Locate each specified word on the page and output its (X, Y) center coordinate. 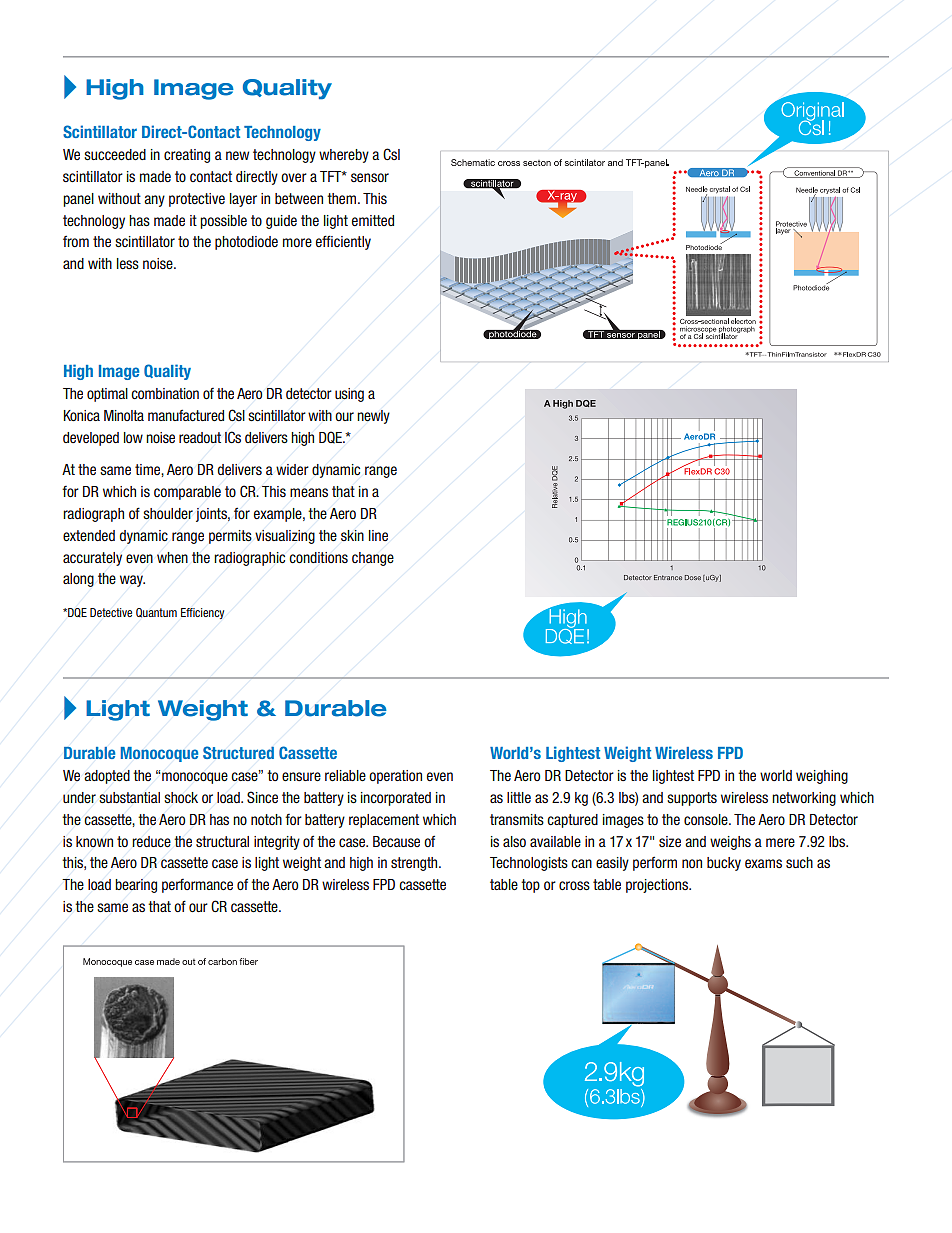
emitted (373, 220)
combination (165, 393)
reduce (151, 841)
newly (373, 417)
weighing (822, 777)
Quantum (156, 613)
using (349, 395)
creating (187, 156)
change (373, 559)
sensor (370, 177)
